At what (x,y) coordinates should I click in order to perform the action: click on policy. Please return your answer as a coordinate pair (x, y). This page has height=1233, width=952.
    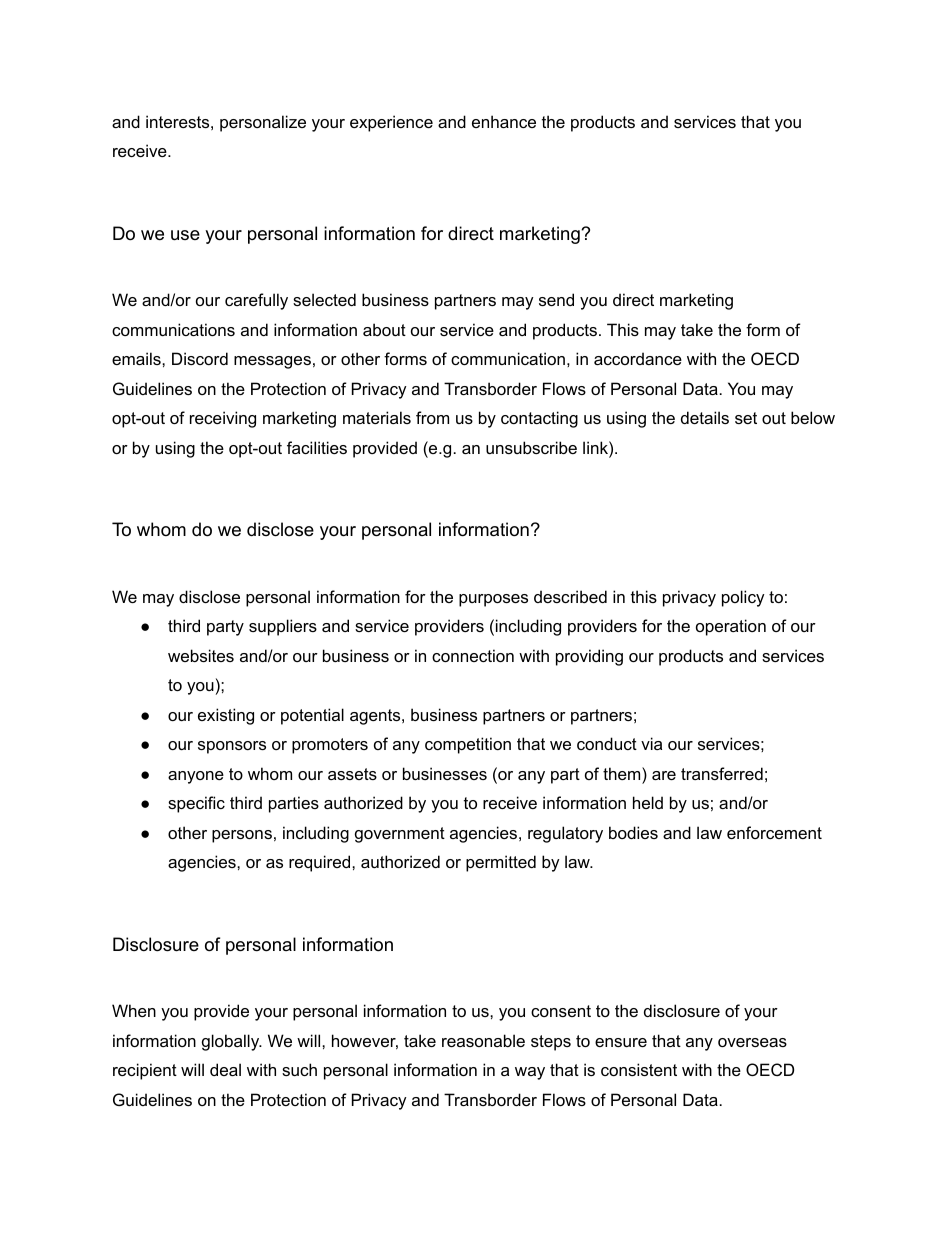
    Looking at the image, I should click on (743, 598).
